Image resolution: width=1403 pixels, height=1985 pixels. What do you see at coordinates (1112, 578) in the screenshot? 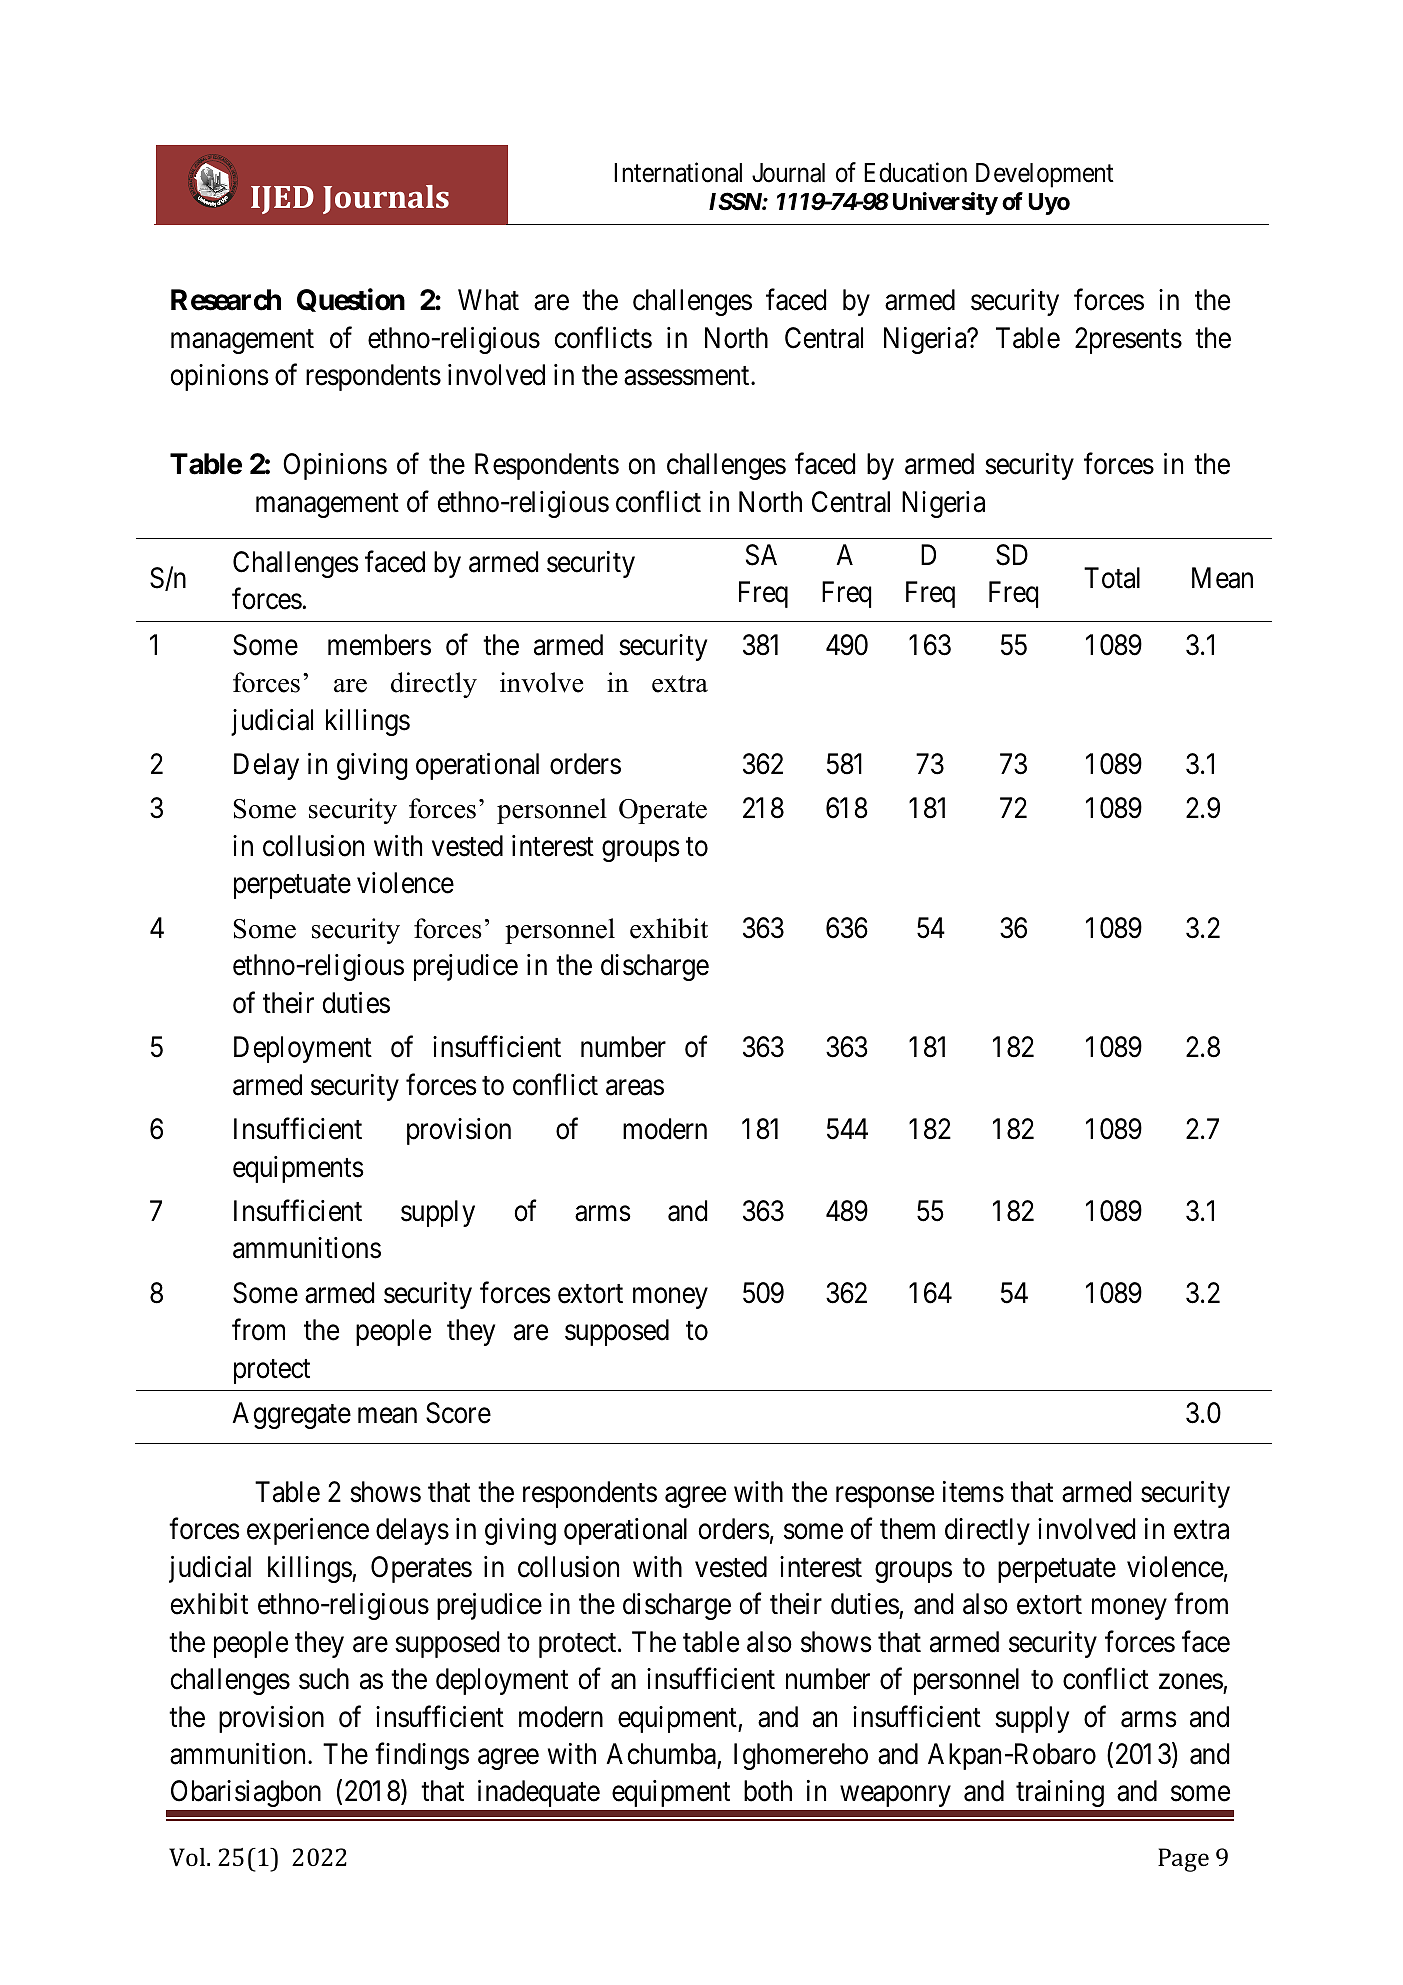
I see `Total` at bounding box center [1112, 578].
